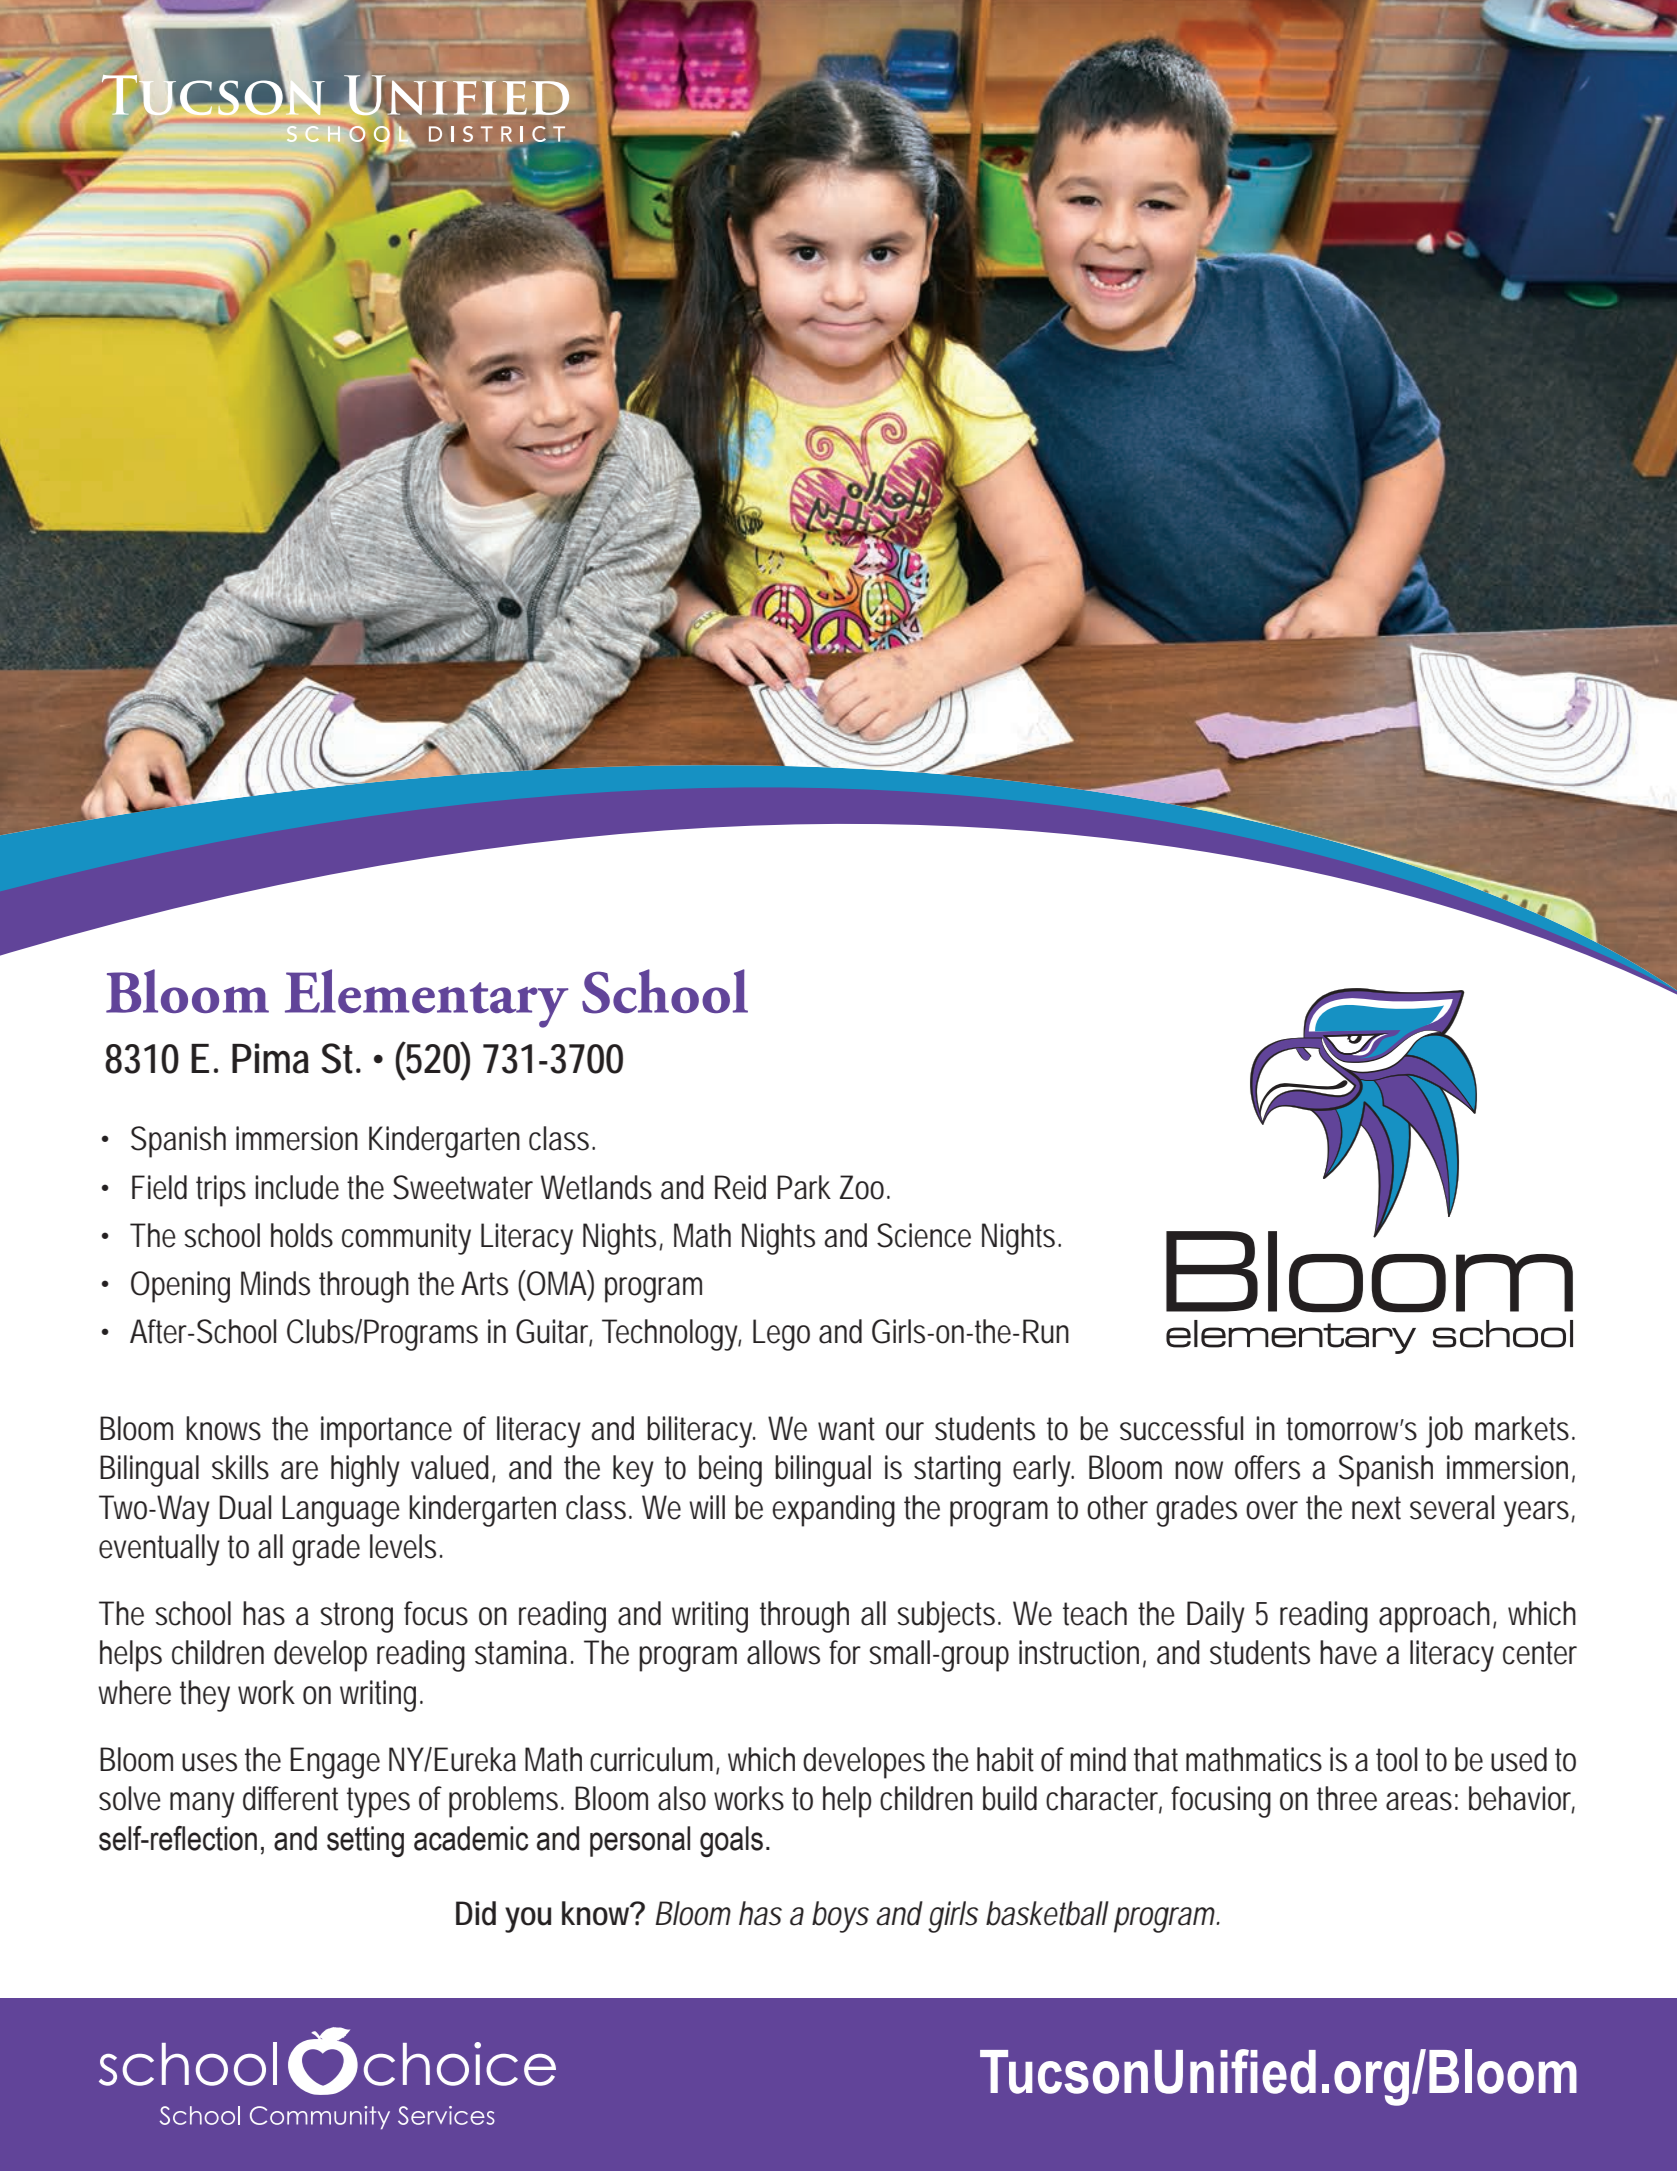  Describe the element at coordinates (781, 1335) in the screenshot. I see `Lego` at that location.
